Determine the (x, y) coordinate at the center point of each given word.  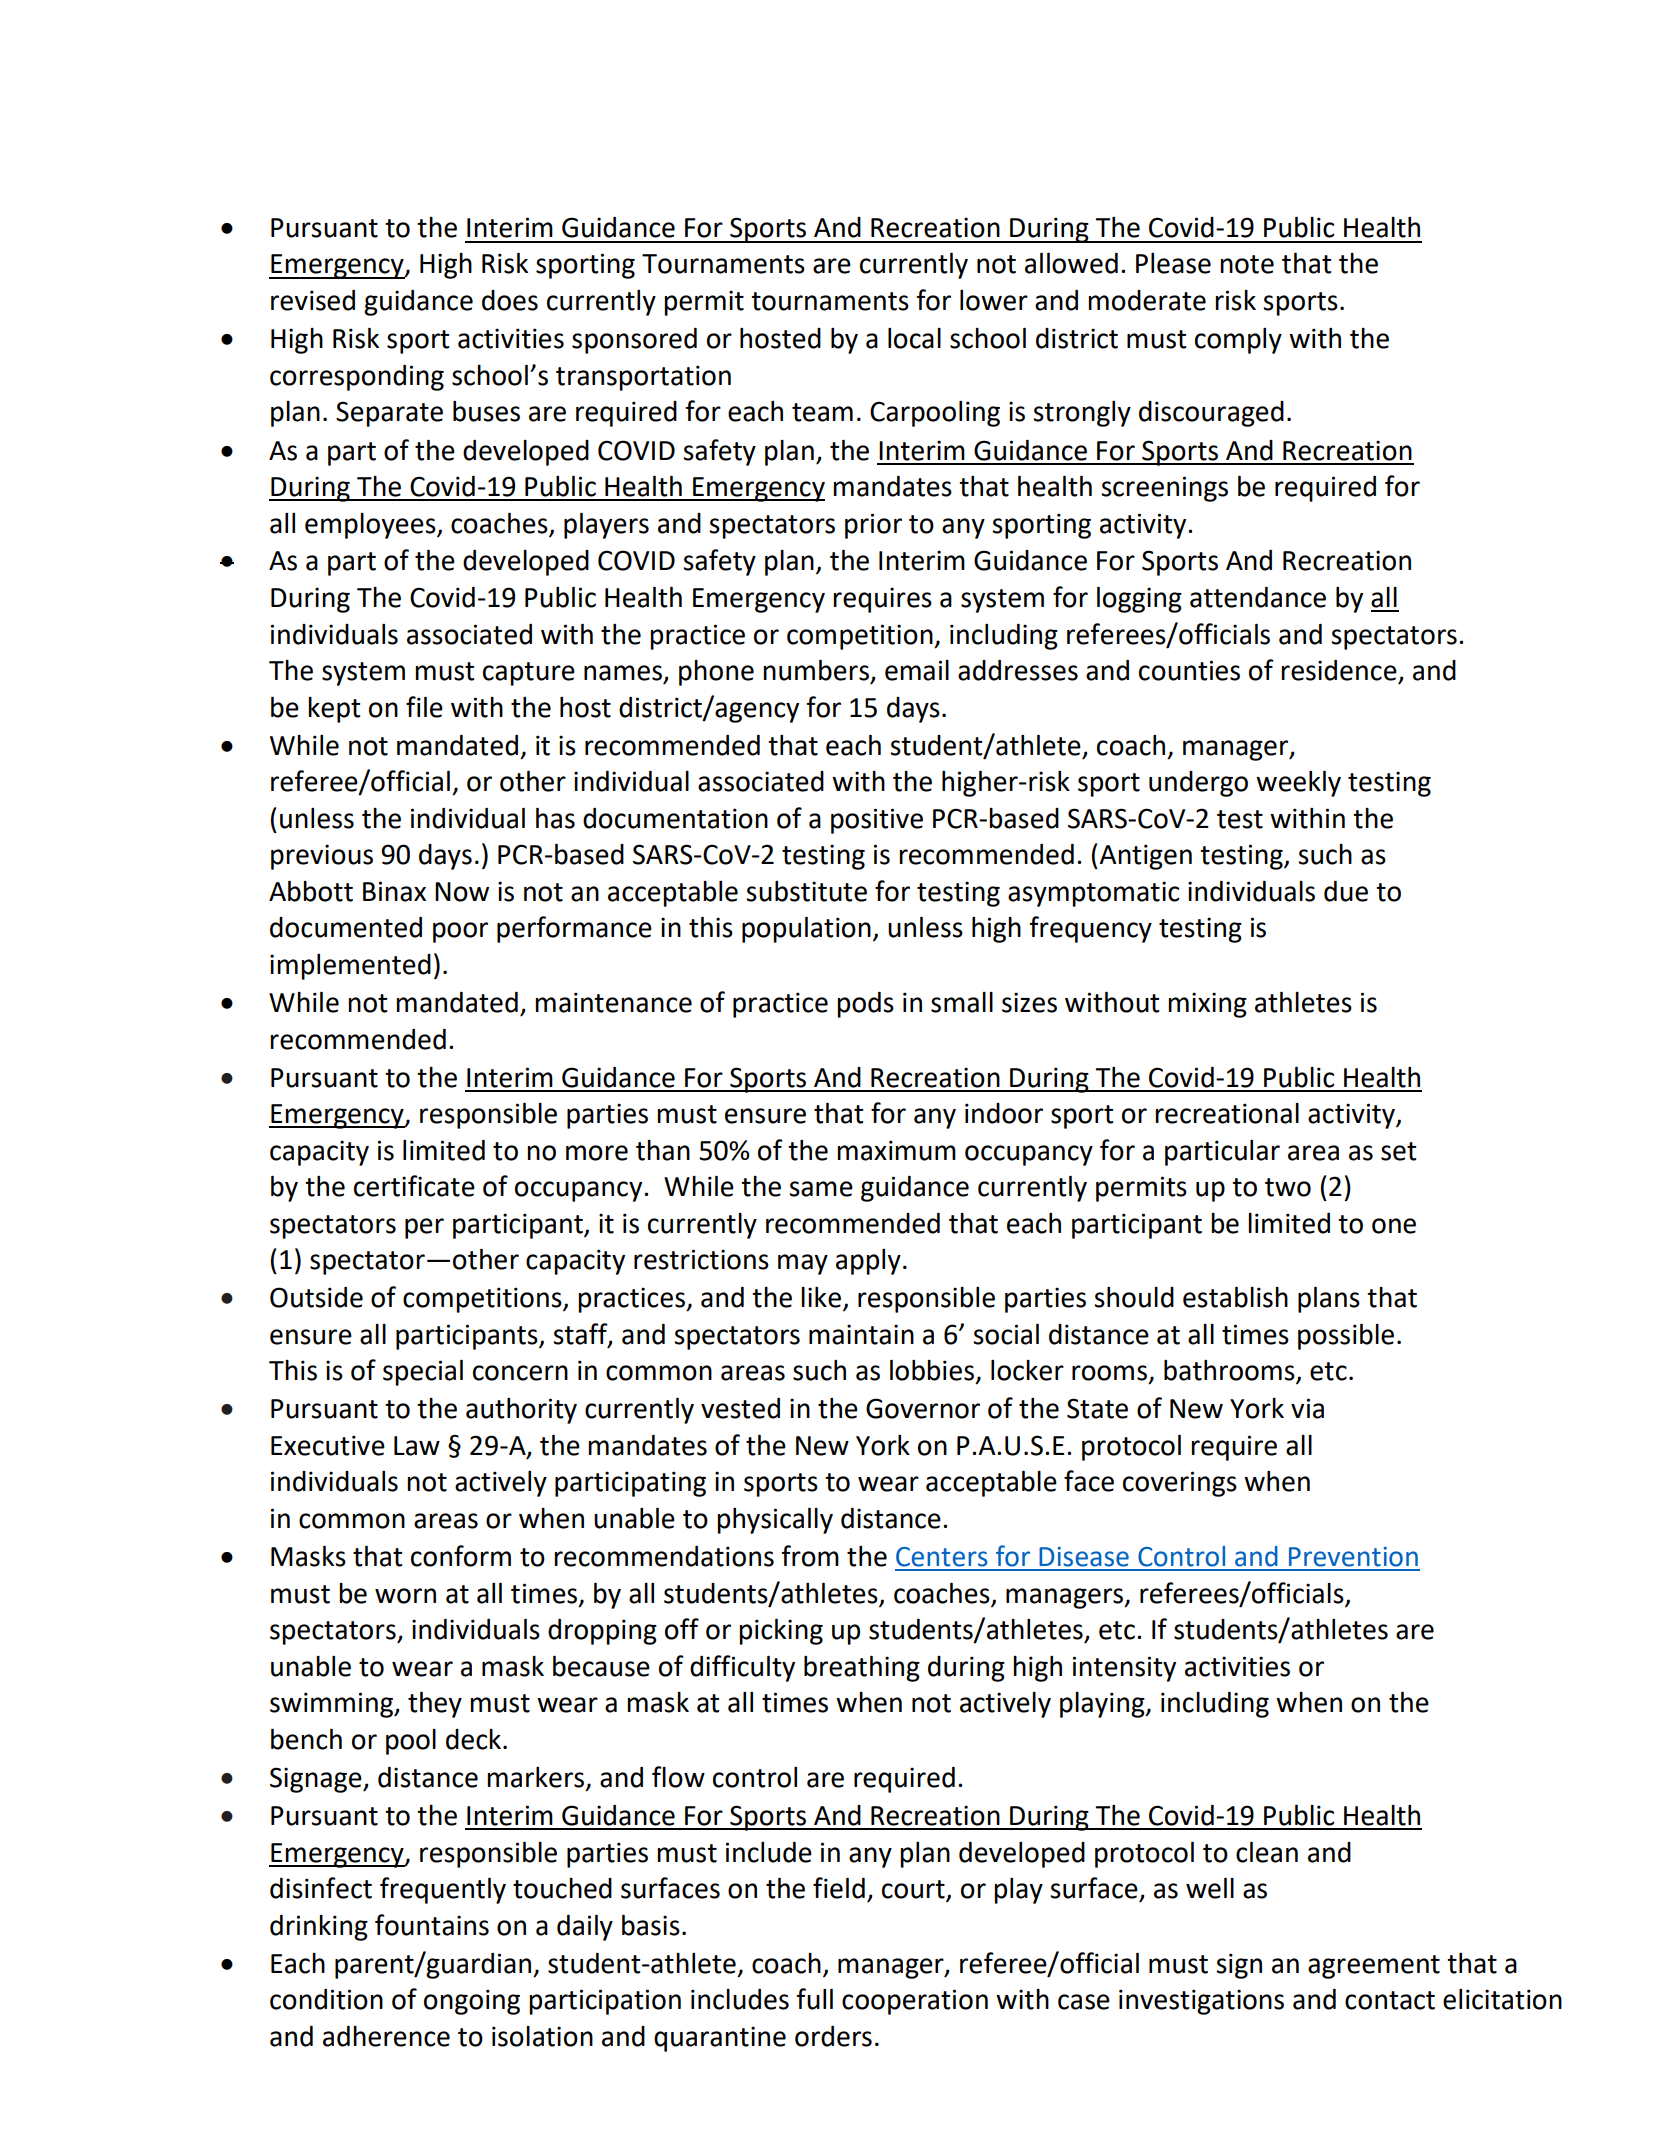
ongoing (472, 2002)
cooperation (915, 2002)
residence (1339, 670)
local (914, 338)
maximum (896, 1150)
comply (1238, 341)
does (510, 300)
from (810, 1556)
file (424, 707)
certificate (414, 1186)
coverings (1180, 1484)
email (917, 670)
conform (461, 1556)
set (1398, 1151)
